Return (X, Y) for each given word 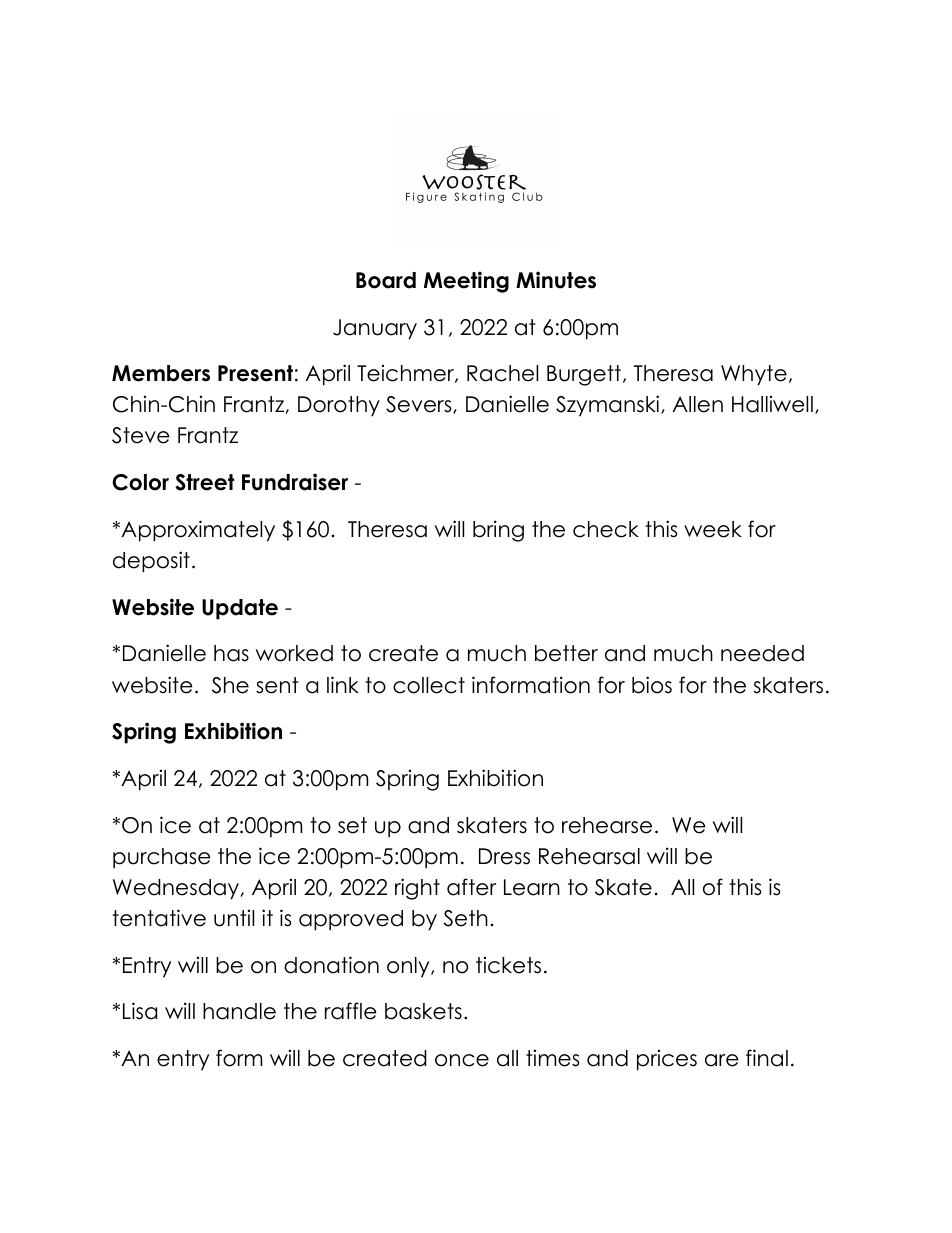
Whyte (754, 375)
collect (429, 685)
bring (498, 531)
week (713, 529)
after (471, 887)
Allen (697, 404)
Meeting (466, 282)
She (230, 685)
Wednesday (176, 889)
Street (204, 482)
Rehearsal (589, 856)
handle (239, 1011)
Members (161, 373)
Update (240, 609)
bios (652, 685)
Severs (420, 405)
